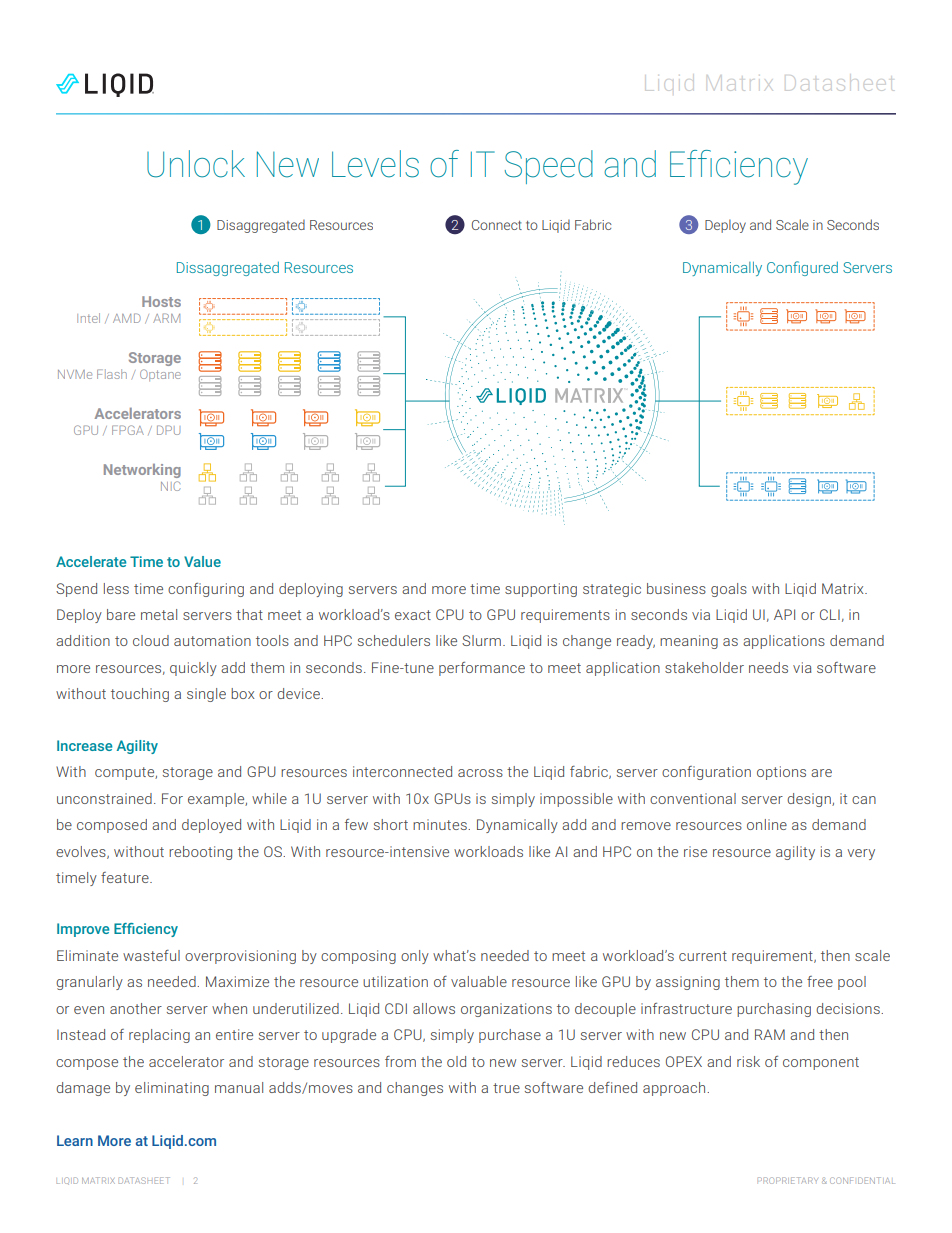  I want to click on Configured, so click(802, 268).
